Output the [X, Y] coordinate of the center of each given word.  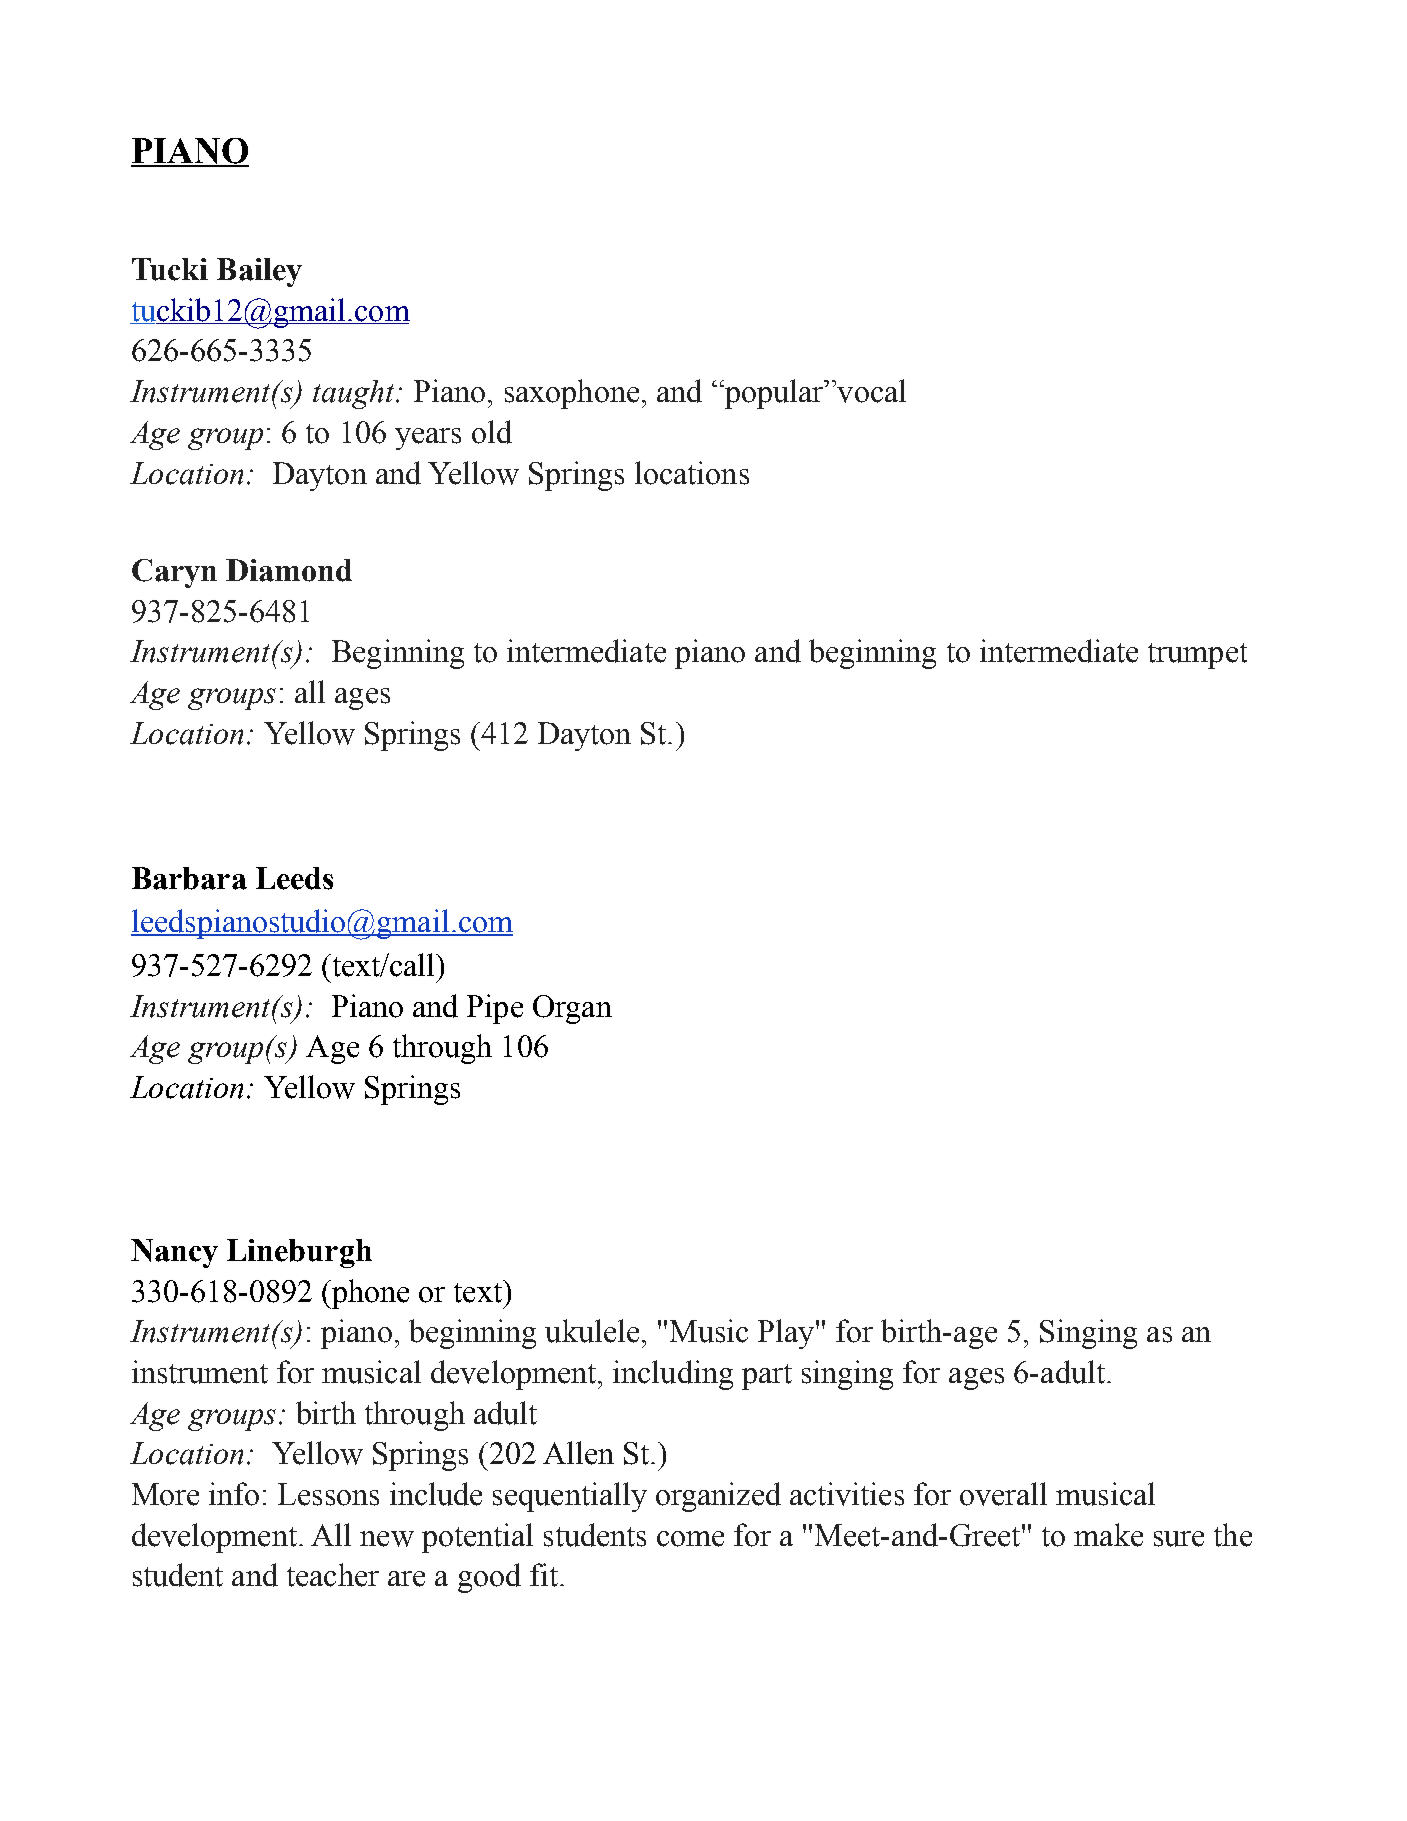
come [690, 1539]
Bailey [259, 272]
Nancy [174, 1253]
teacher [333, 1575]
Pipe [495, 1009]
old [492, 432]
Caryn [174, 573]
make [1108, 1535]
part [767, 1377]
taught [355, 394]
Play [787, 1334]
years [428, 439]
